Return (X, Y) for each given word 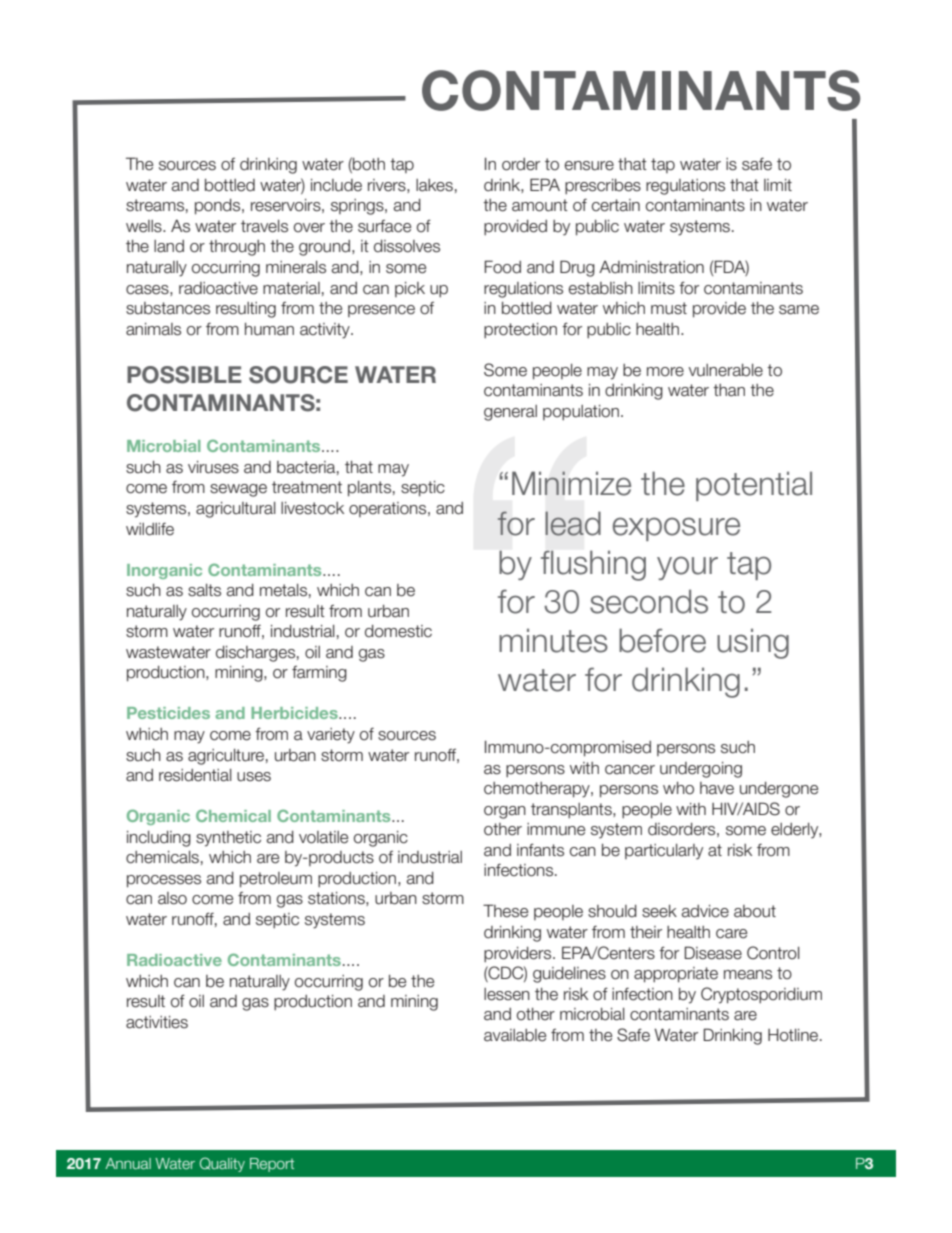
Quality (222, 1164)
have (717, 788)
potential (754, 486)
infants (540, 850)
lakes (434, 185)
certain (616, 205)
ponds (219, 207)
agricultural (236, 510)
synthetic (228, 839)
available (515, 1035)
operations (389, 509)
